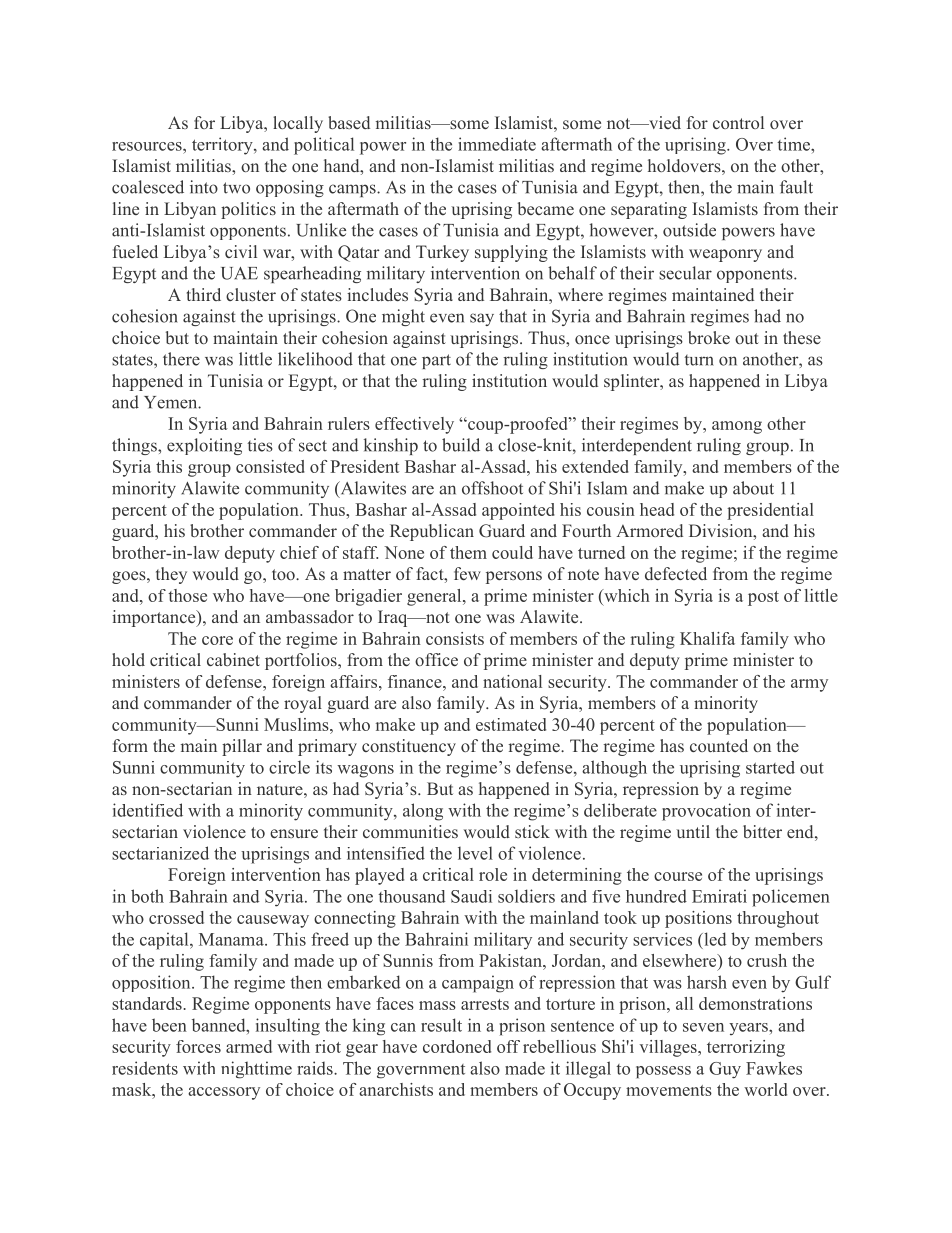  I want to click on control, so click(738, 122).
